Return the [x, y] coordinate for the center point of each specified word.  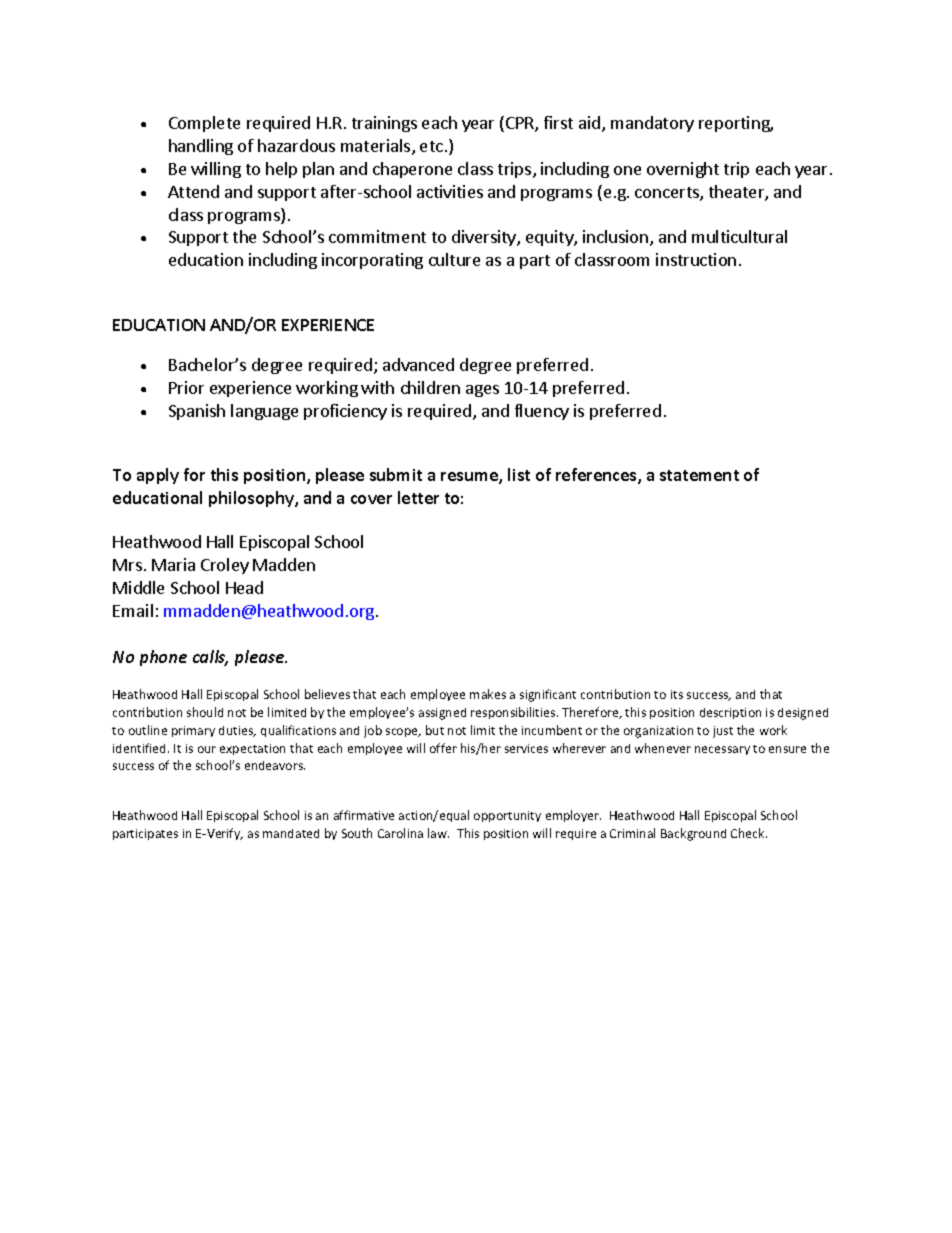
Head [244, 587]
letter [418, 497]
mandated [291, 833]
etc [431, 146]
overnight [683, 170]
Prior [186, 387]
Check [749, 833]
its [677, 694]
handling [201, 147]
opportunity [507, 816]
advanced [418, 364]
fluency [542, 412]
